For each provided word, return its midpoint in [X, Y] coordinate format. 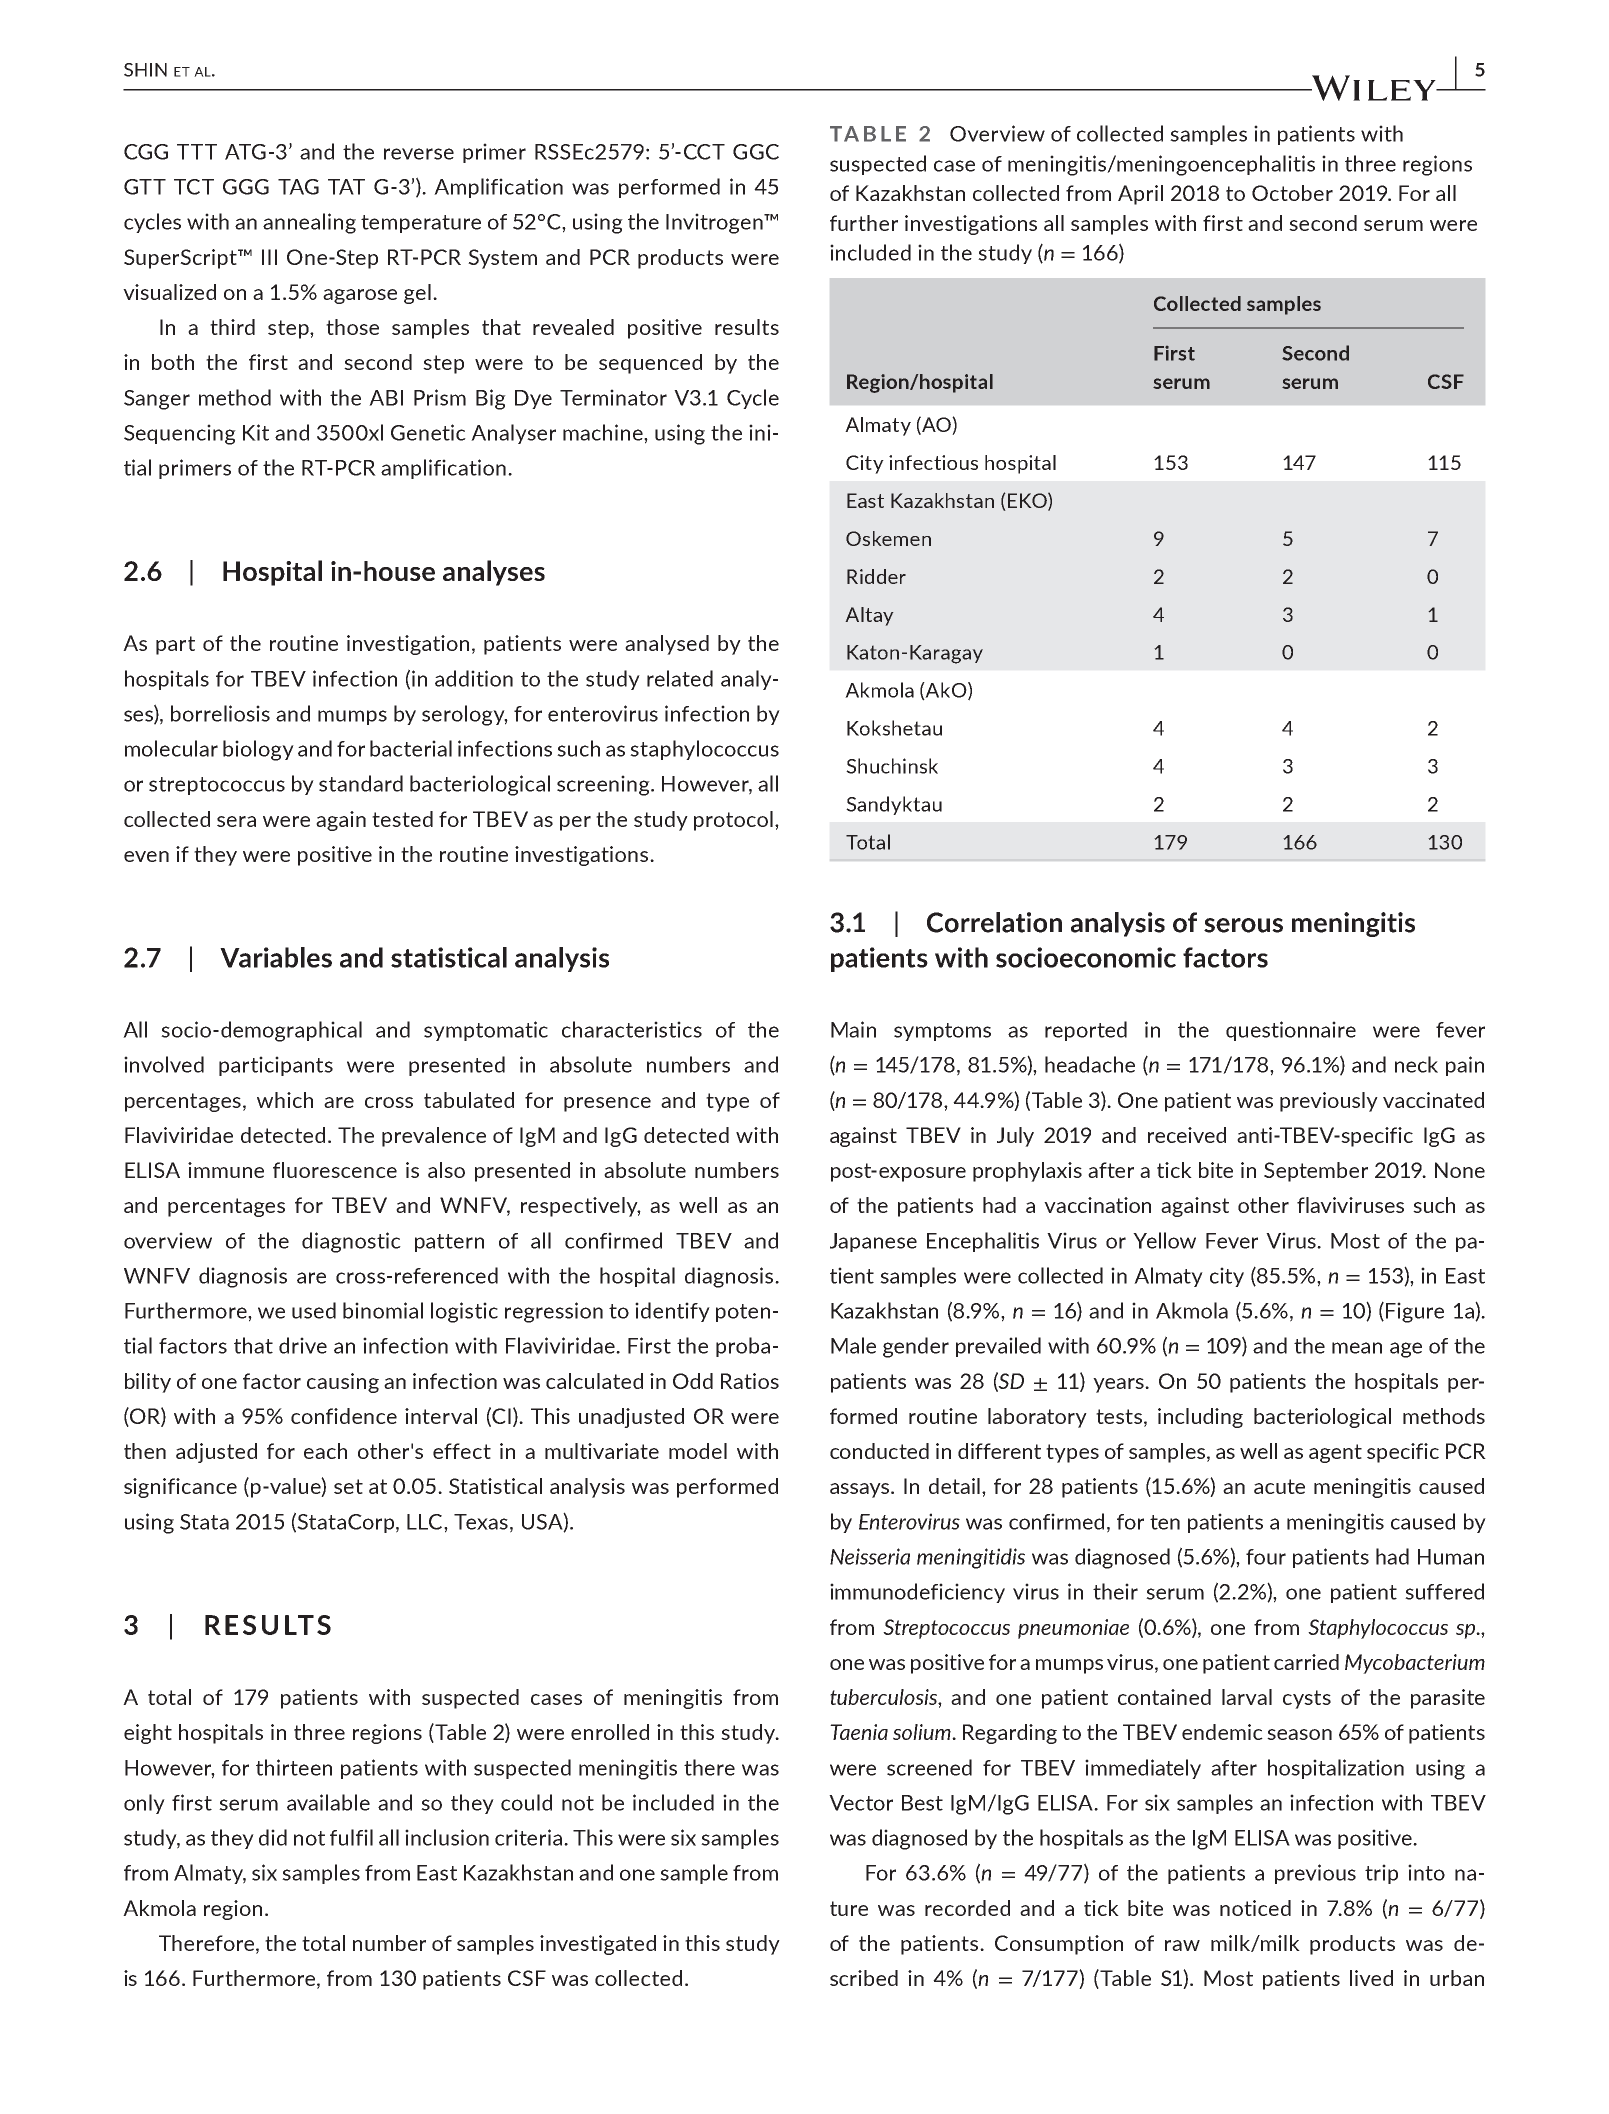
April [1140, 195]
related [680, 678]
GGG [246, 187]
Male [853, 1345]
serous [1243, 925]
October [1292, 193]
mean [1357, 1348]
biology [258, 750]
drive [303, 1345]
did [273, 1837]
